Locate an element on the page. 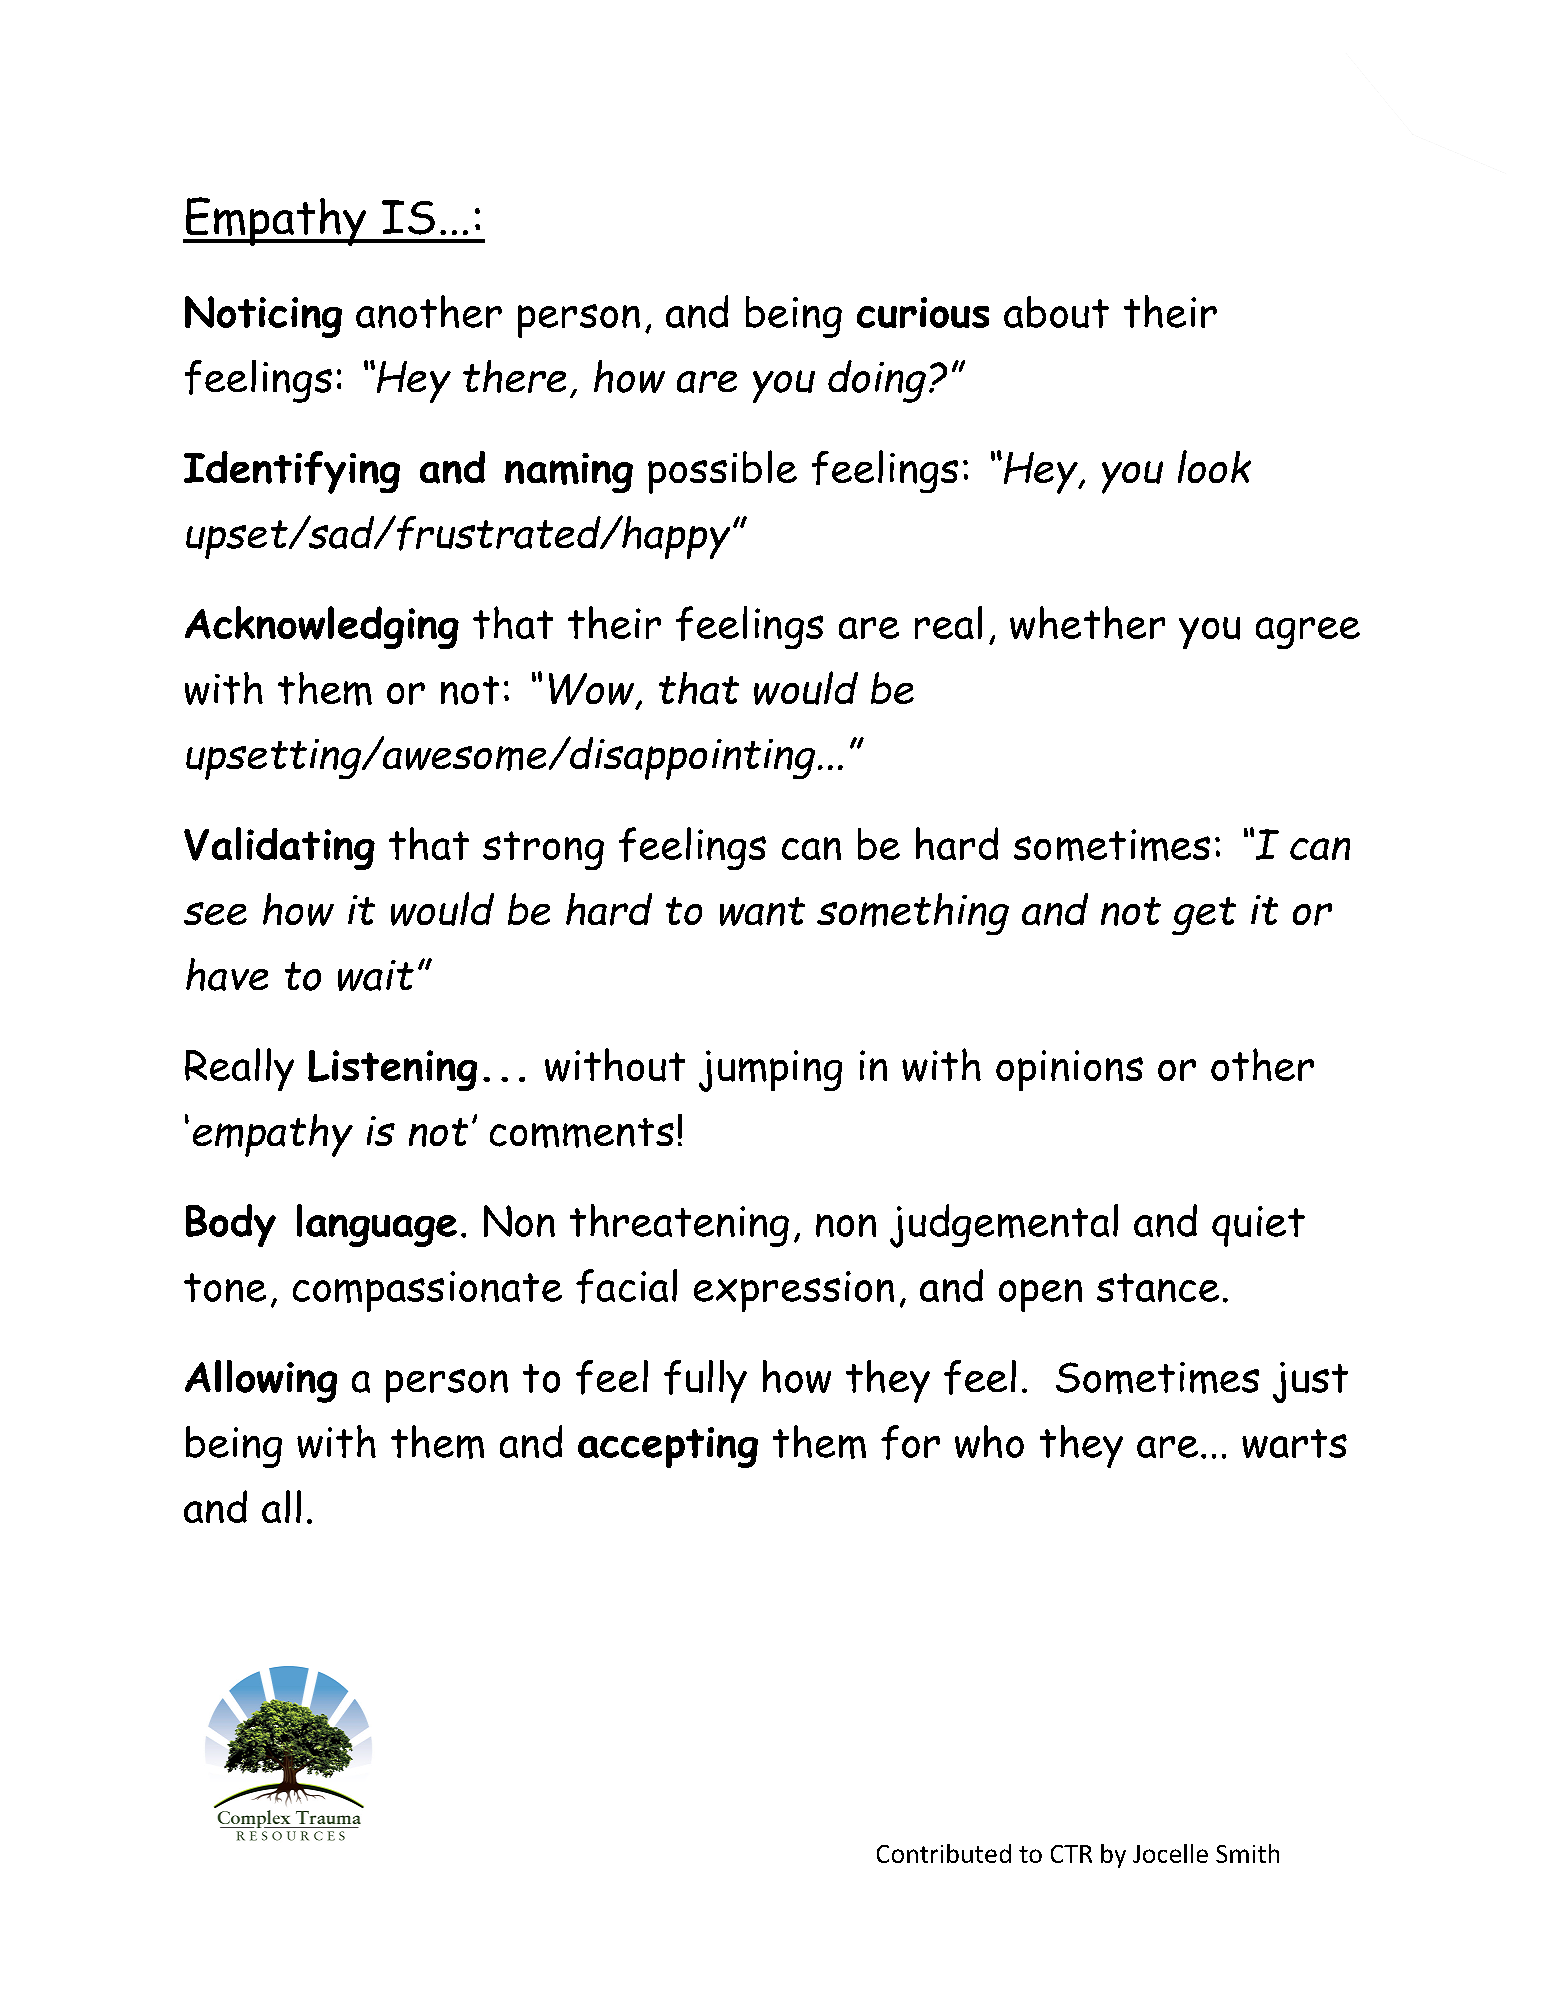 The width and height of the document is (1556, 2013). about is located at coordinates (1056, 312).
